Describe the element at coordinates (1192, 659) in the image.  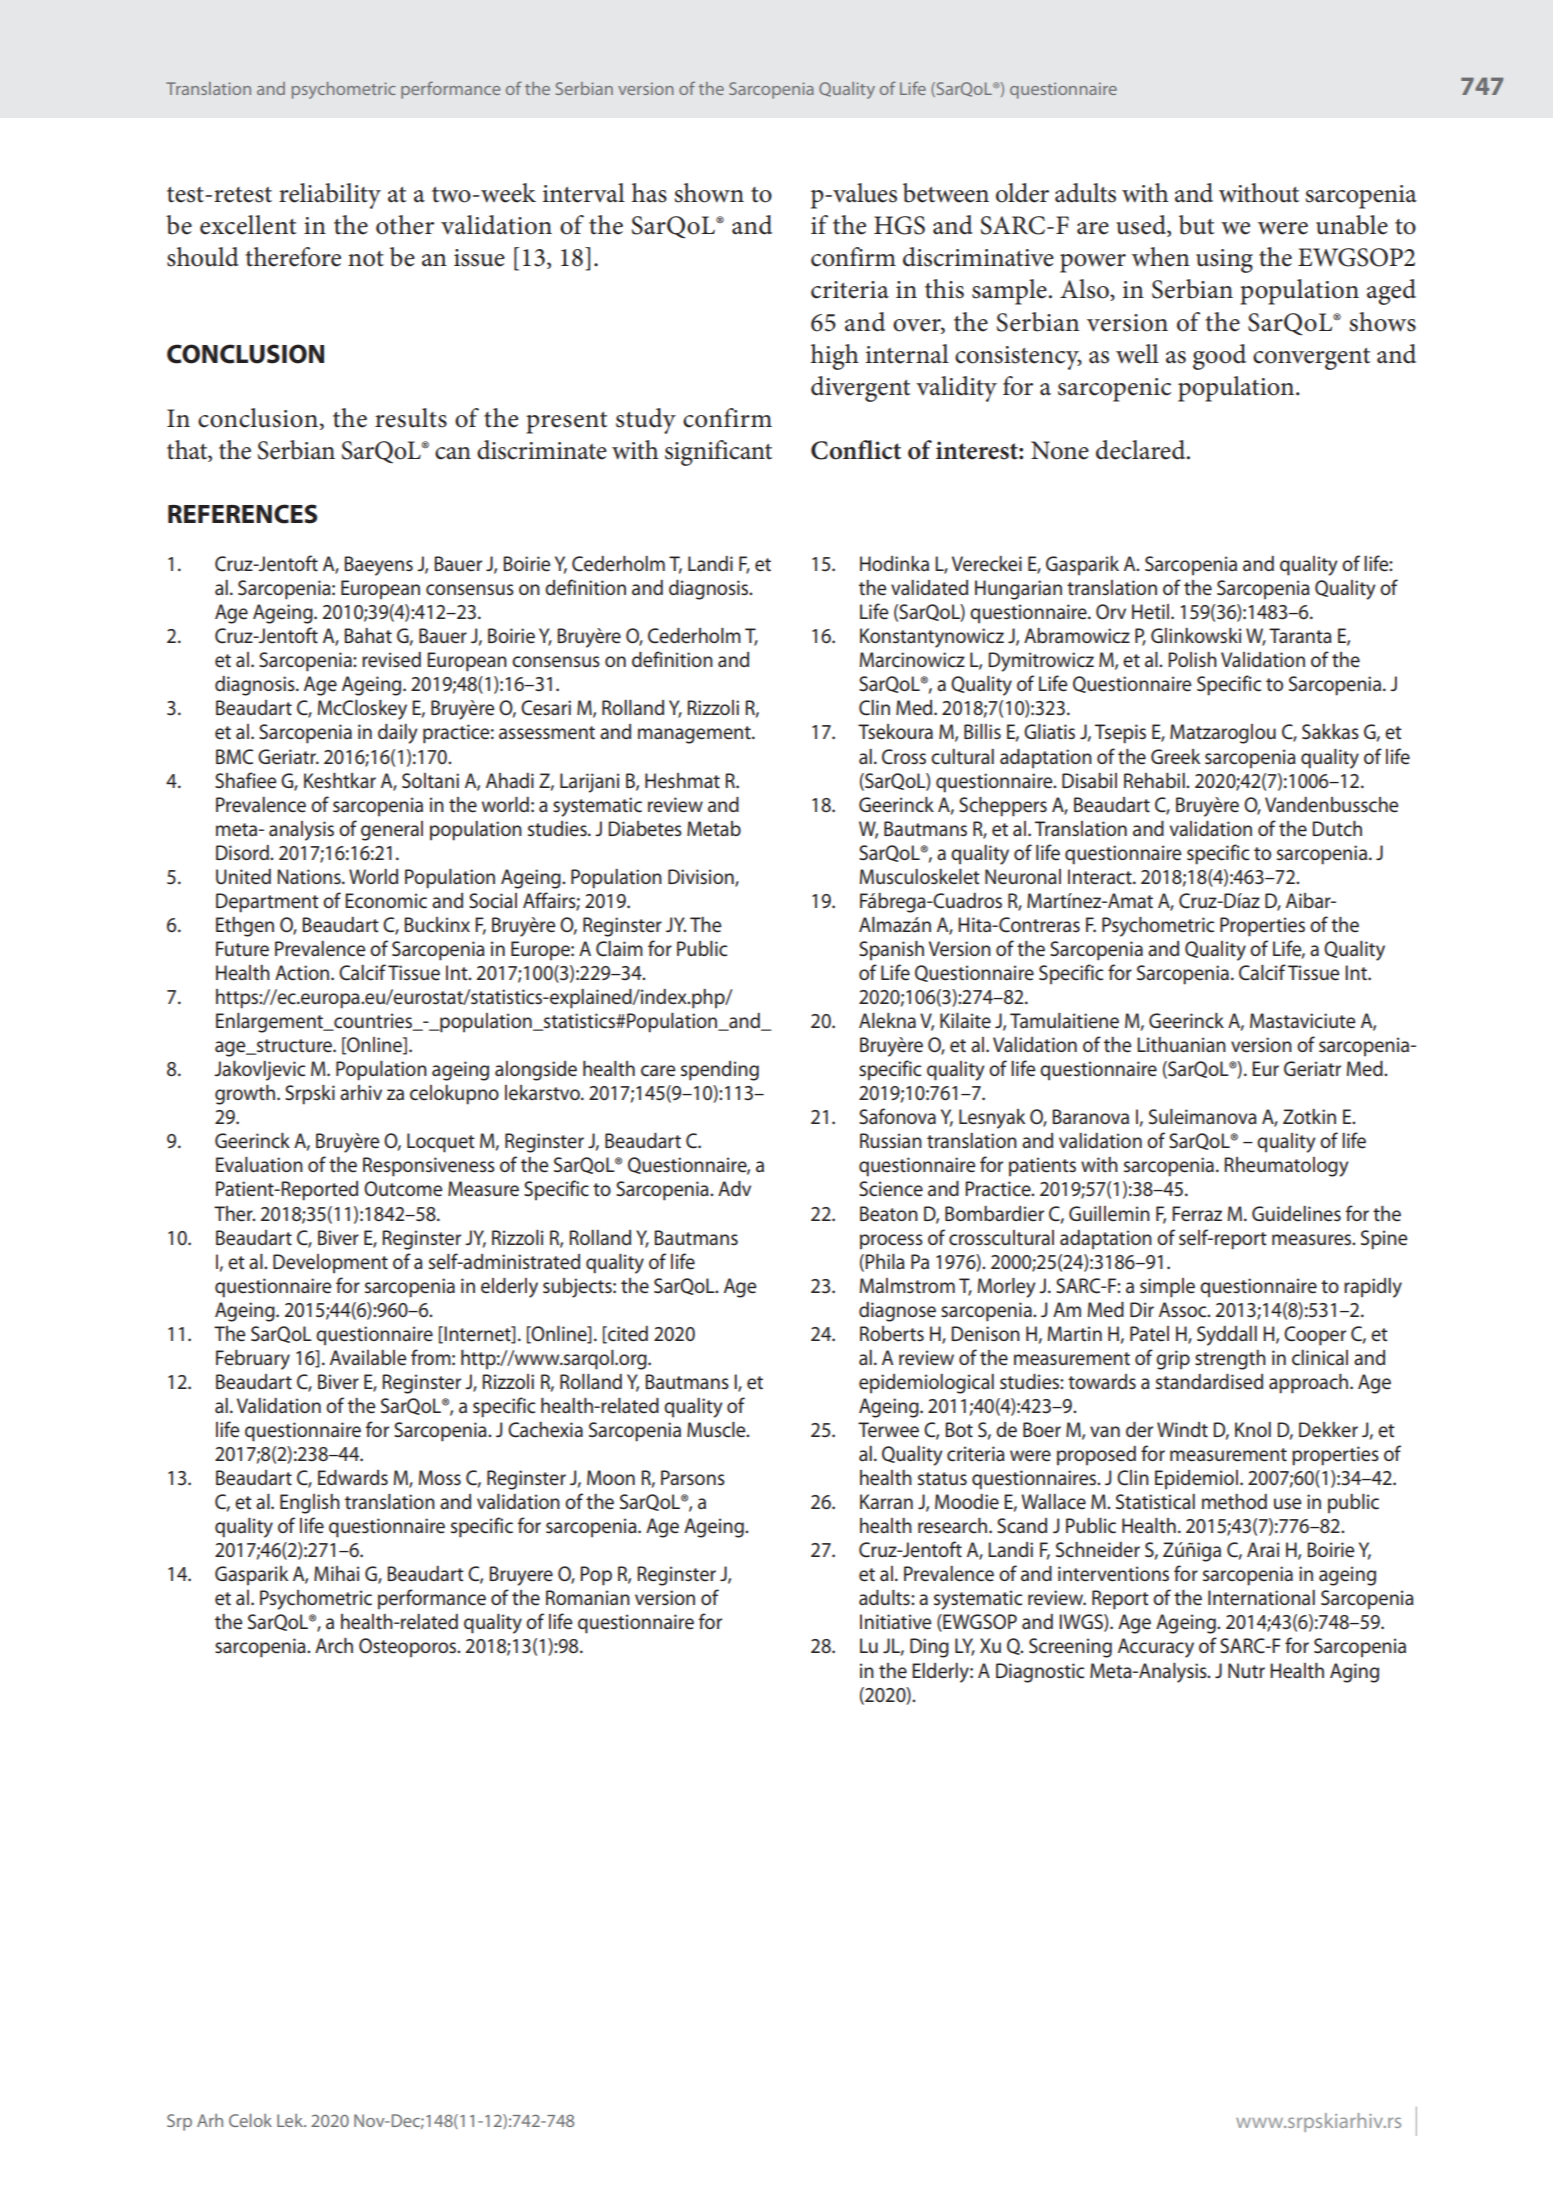
I see `Polish` at that location.
